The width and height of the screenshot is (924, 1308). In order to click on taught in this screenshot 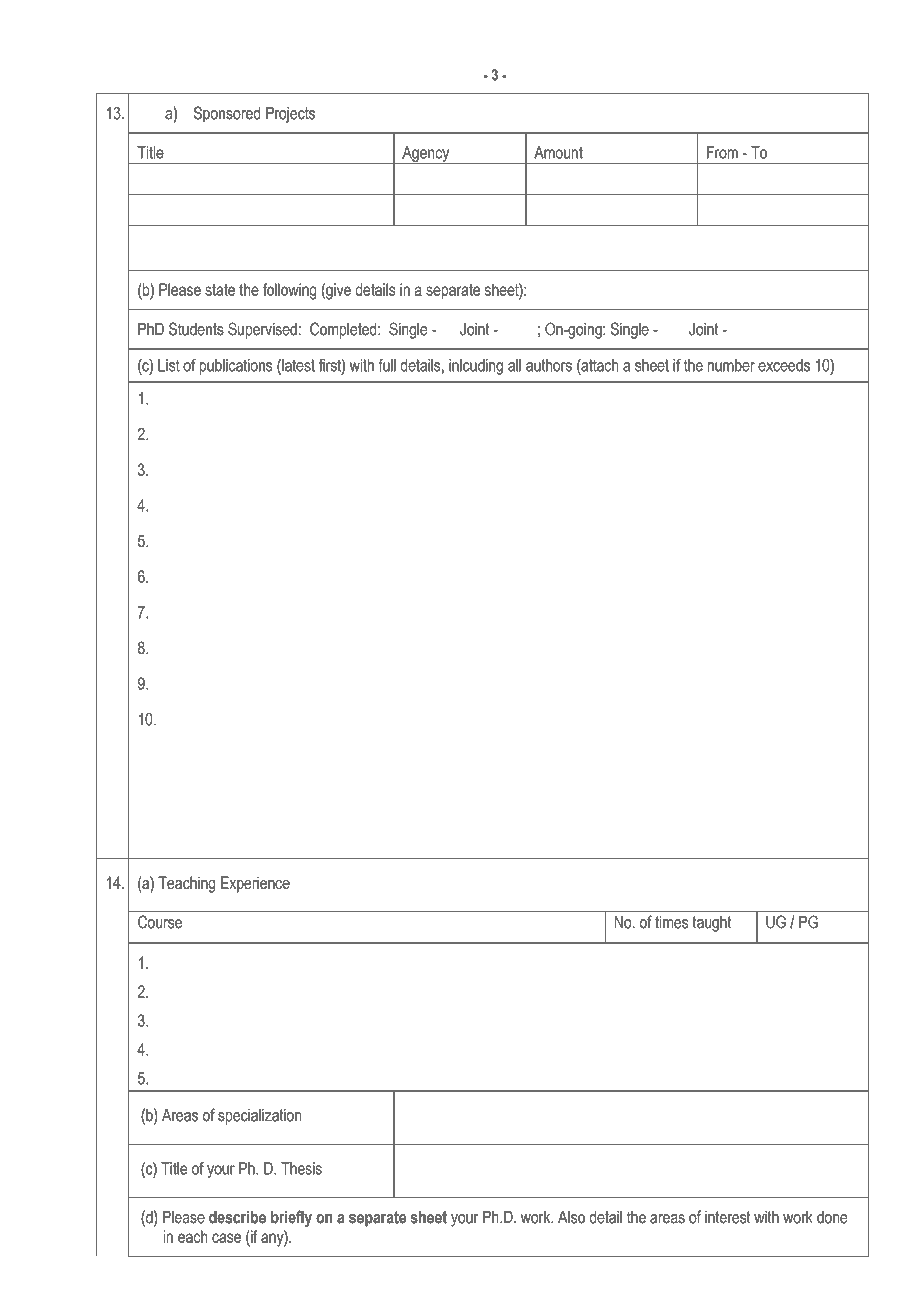, I will do `click(712, 924)`.
